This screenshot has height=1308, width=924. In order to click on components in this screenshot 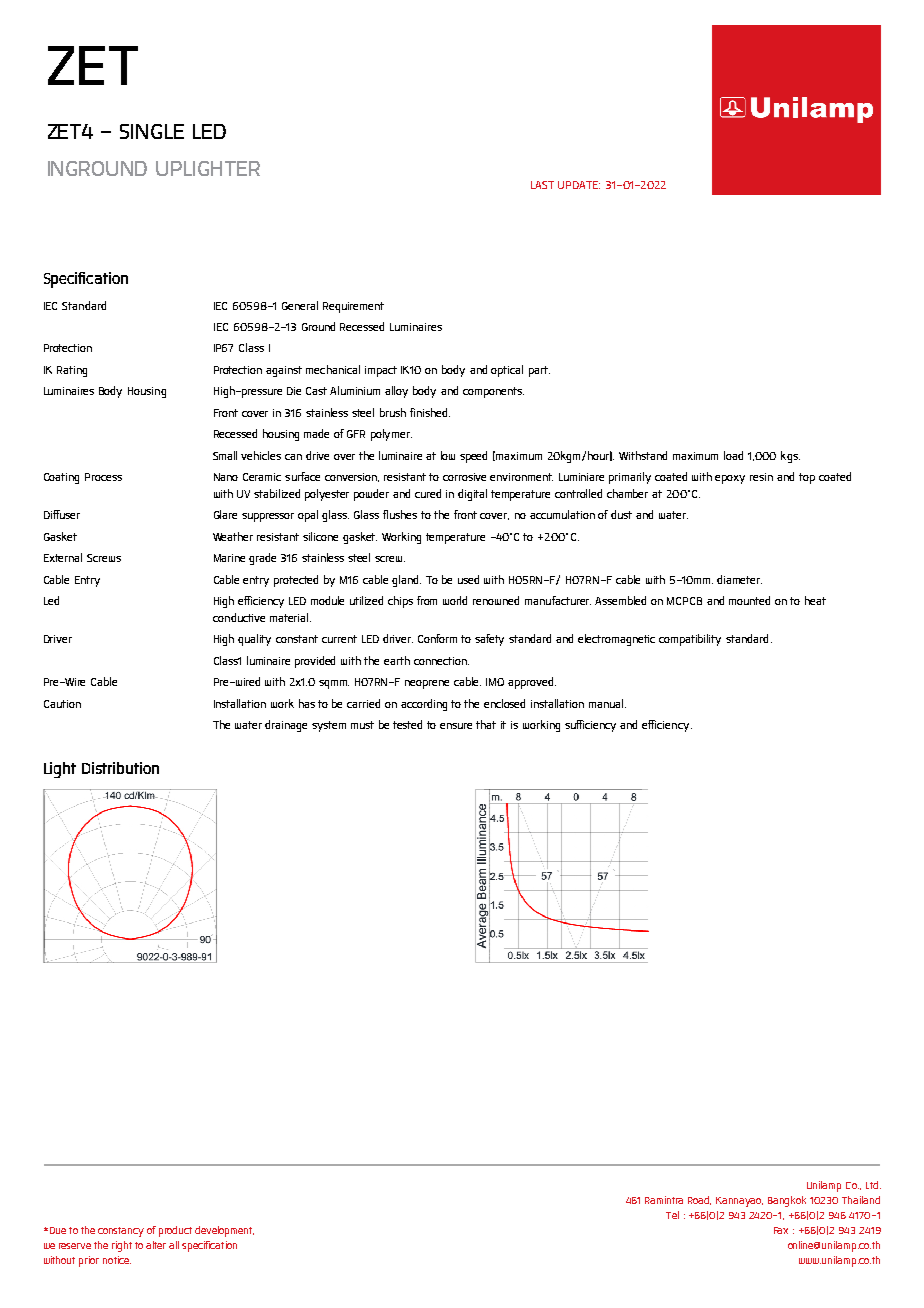, I will do `click(493, 392)`.
